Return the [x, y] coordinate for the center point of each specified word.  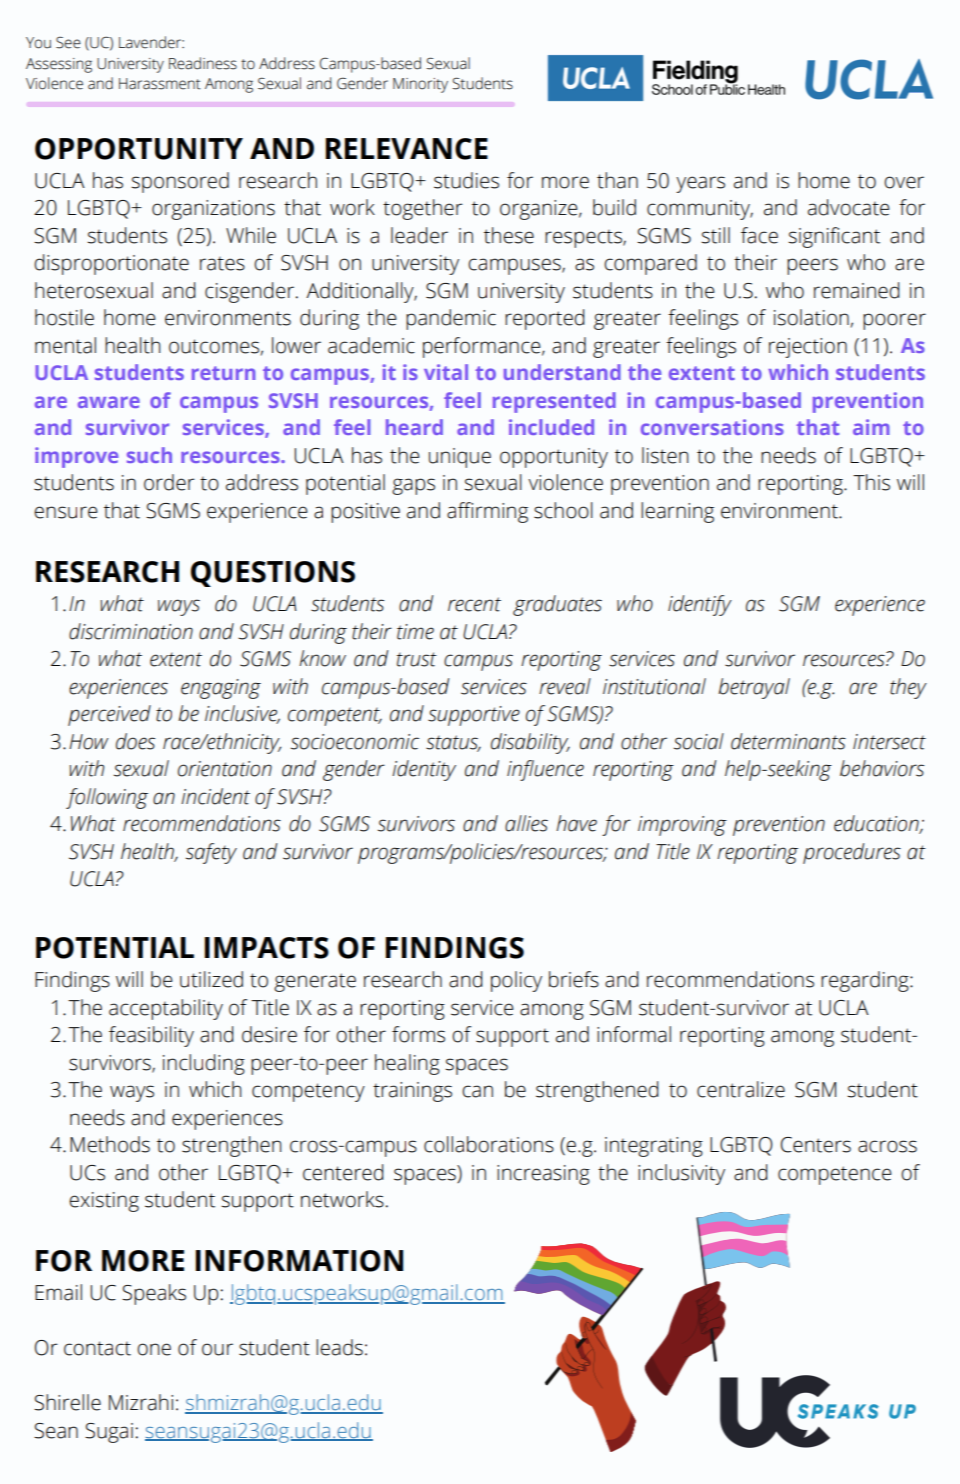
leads [339, 1347]
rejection [808, 348]
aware [109, 402]
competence [835, 1175]
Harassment [160, 84]
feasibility [151, 1036]
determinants [788, 741]
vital [446, 372]
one [154, 1349]
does [135, 741]
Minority [420, 85]
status [453, 743]
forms [418, 1034]
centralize [741, 1089]
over [904, 182]
